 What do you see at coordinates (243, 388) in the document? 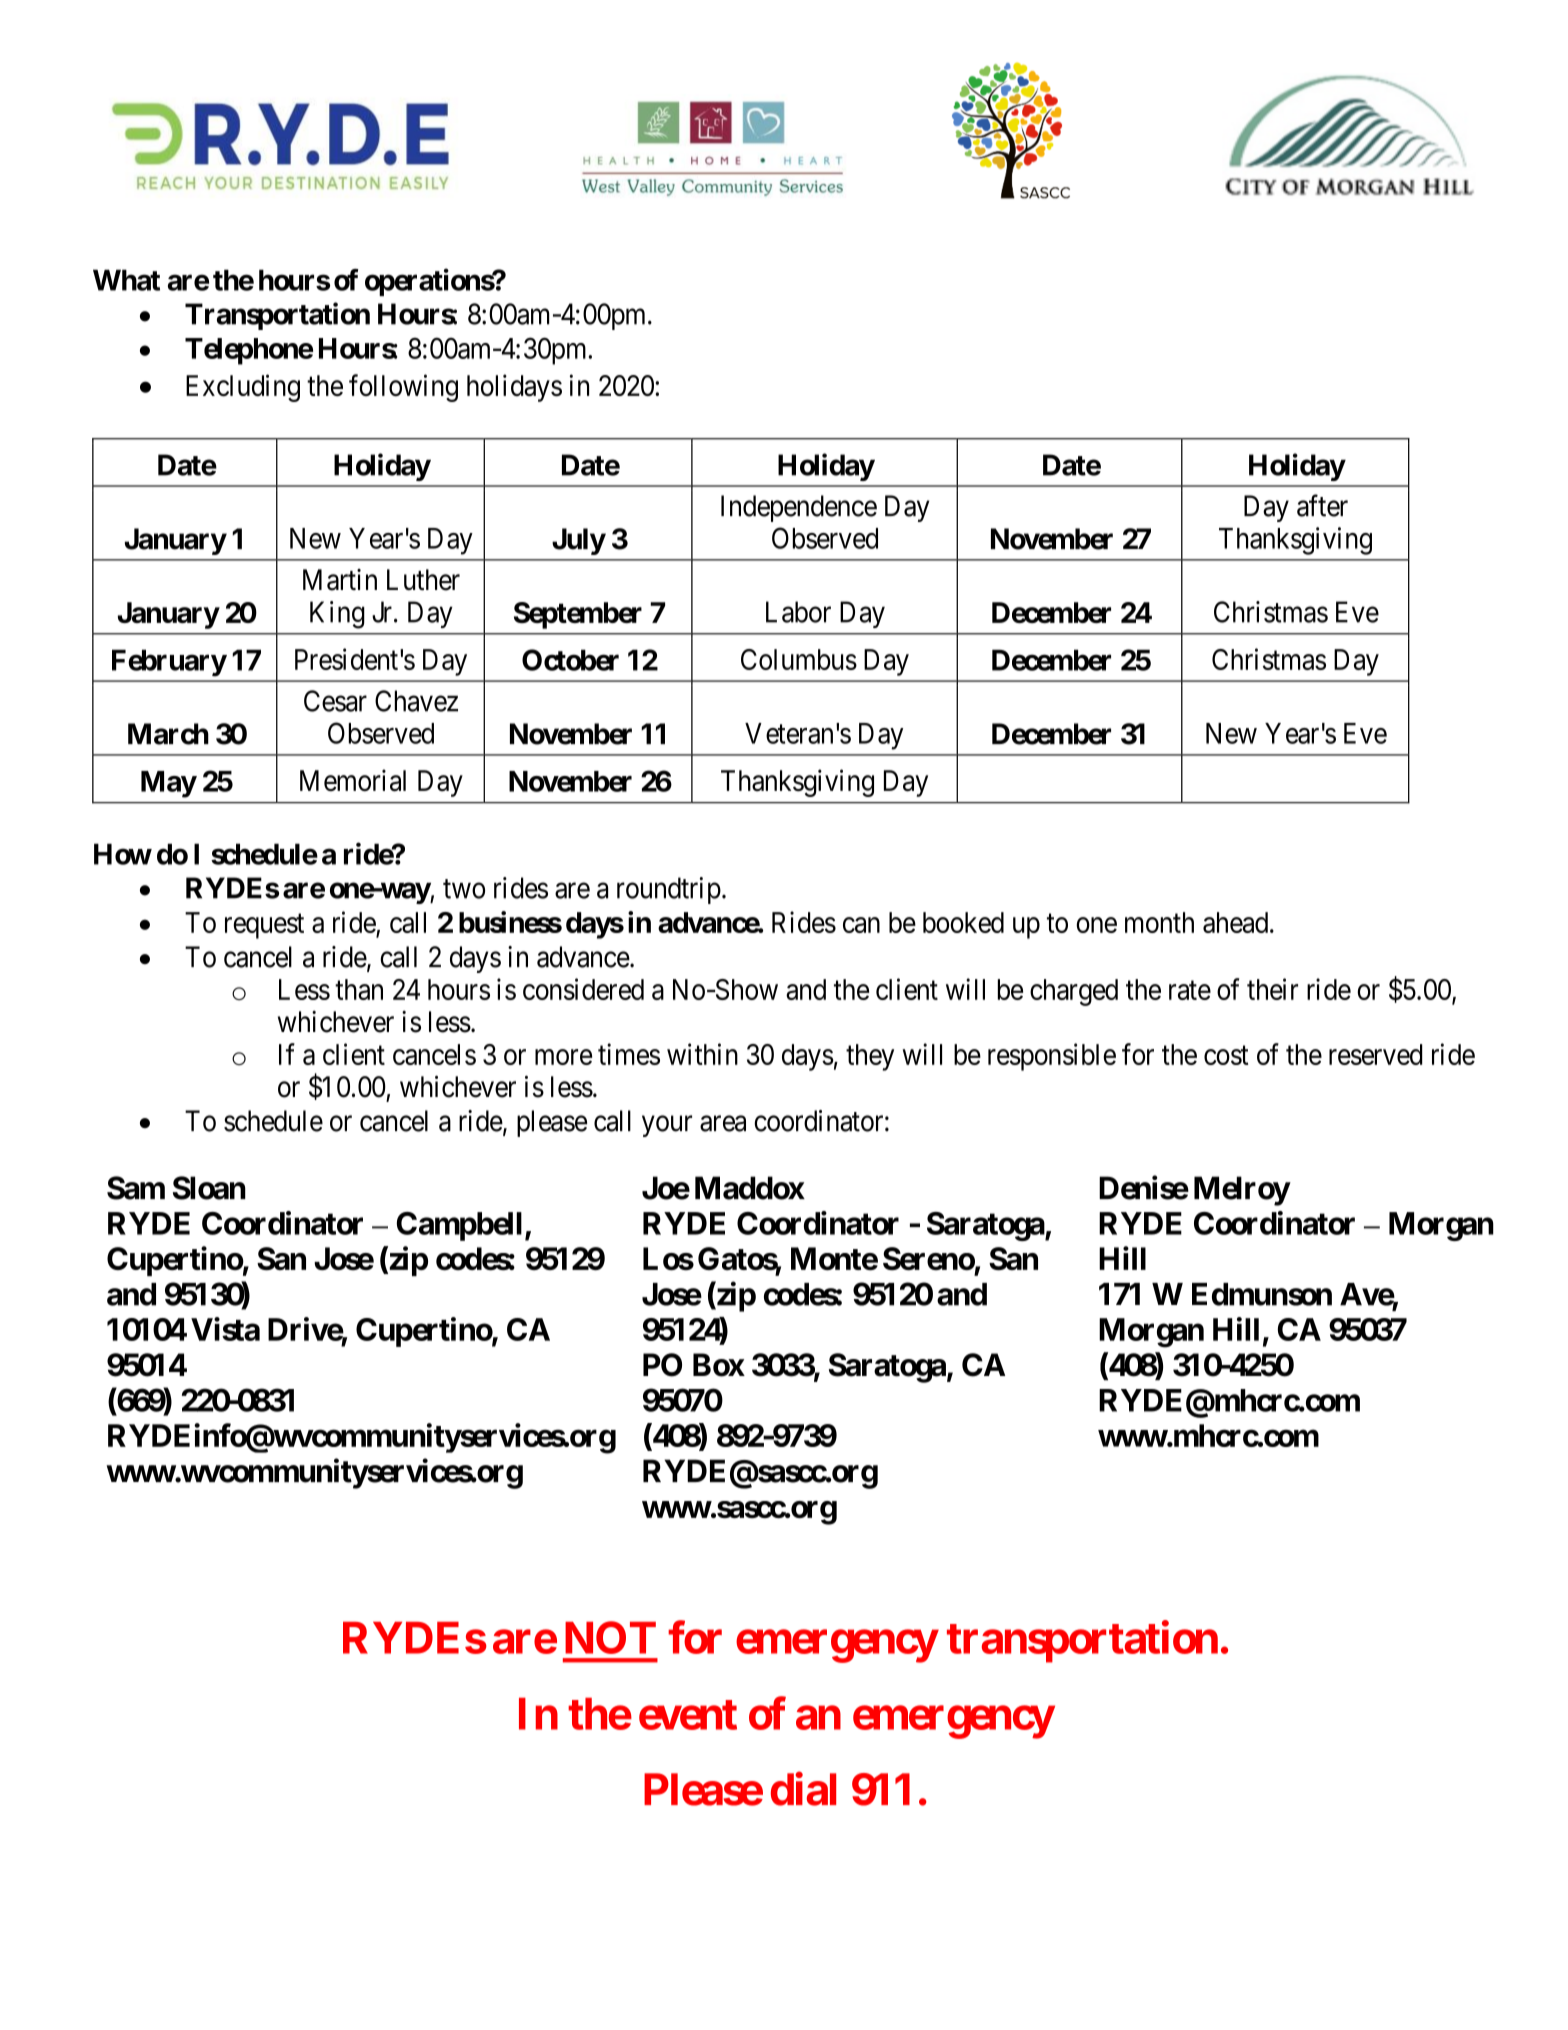
I see `Excluding` at bounding box center [243, 388].
